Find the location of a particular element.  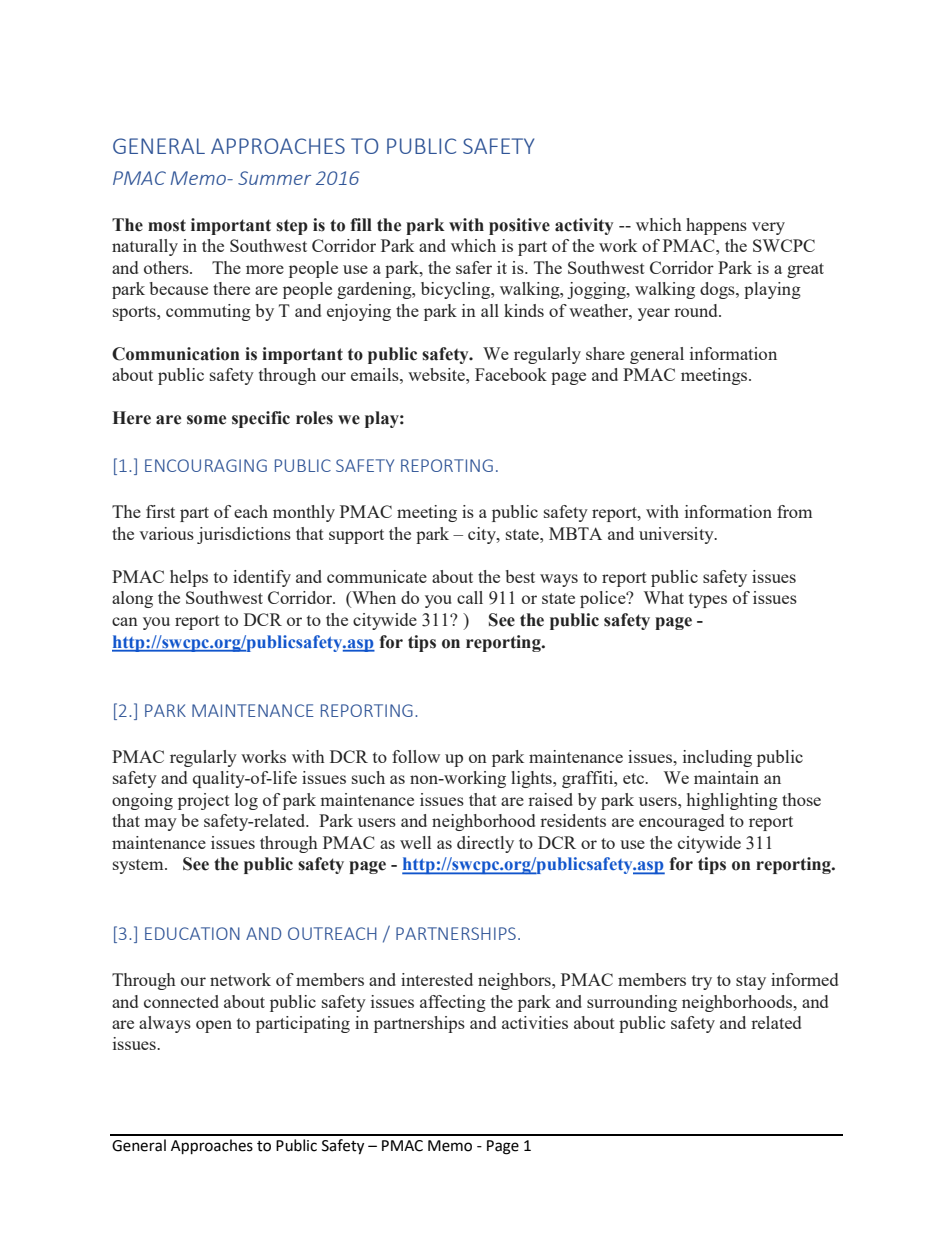

Facebook is located at coordinates (511, 374).
